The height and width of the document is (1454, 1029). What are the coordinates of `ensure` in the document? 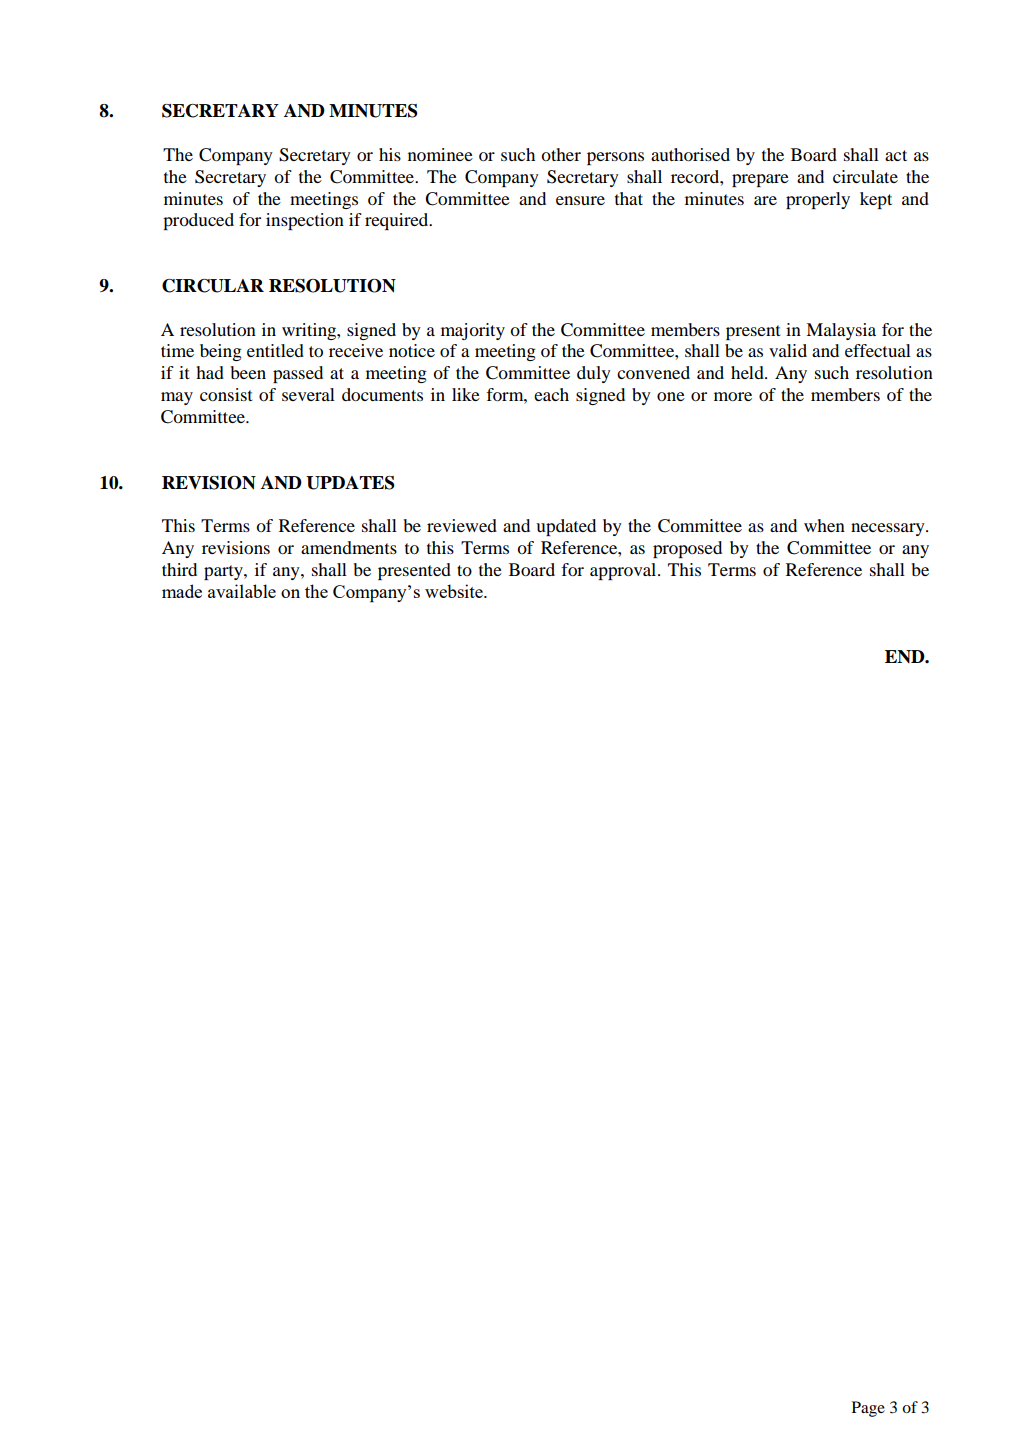 It's located at (580, 200).
